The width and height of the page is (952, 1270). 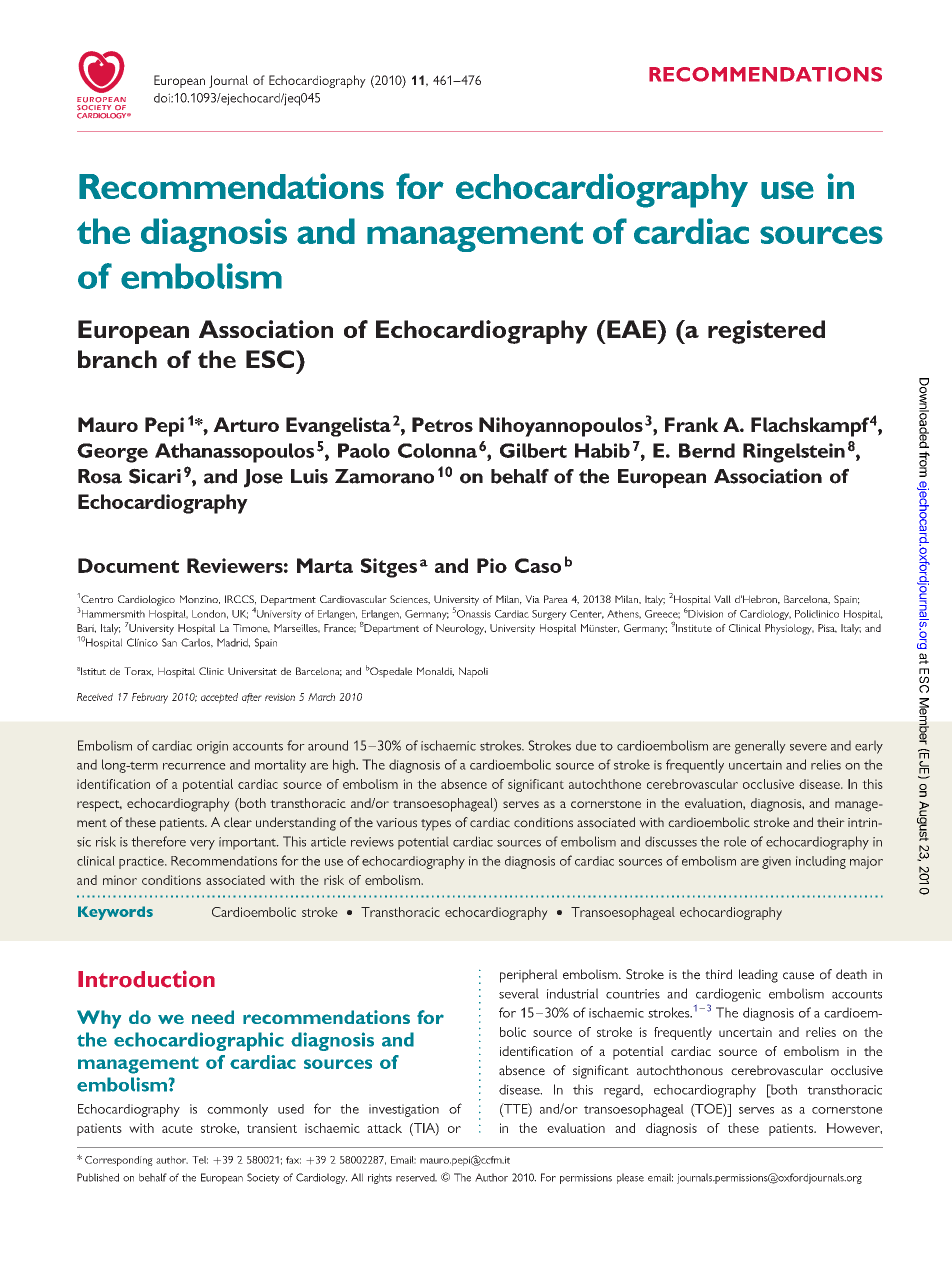 I want to click on recurrence, so click(x=194, y=766).
